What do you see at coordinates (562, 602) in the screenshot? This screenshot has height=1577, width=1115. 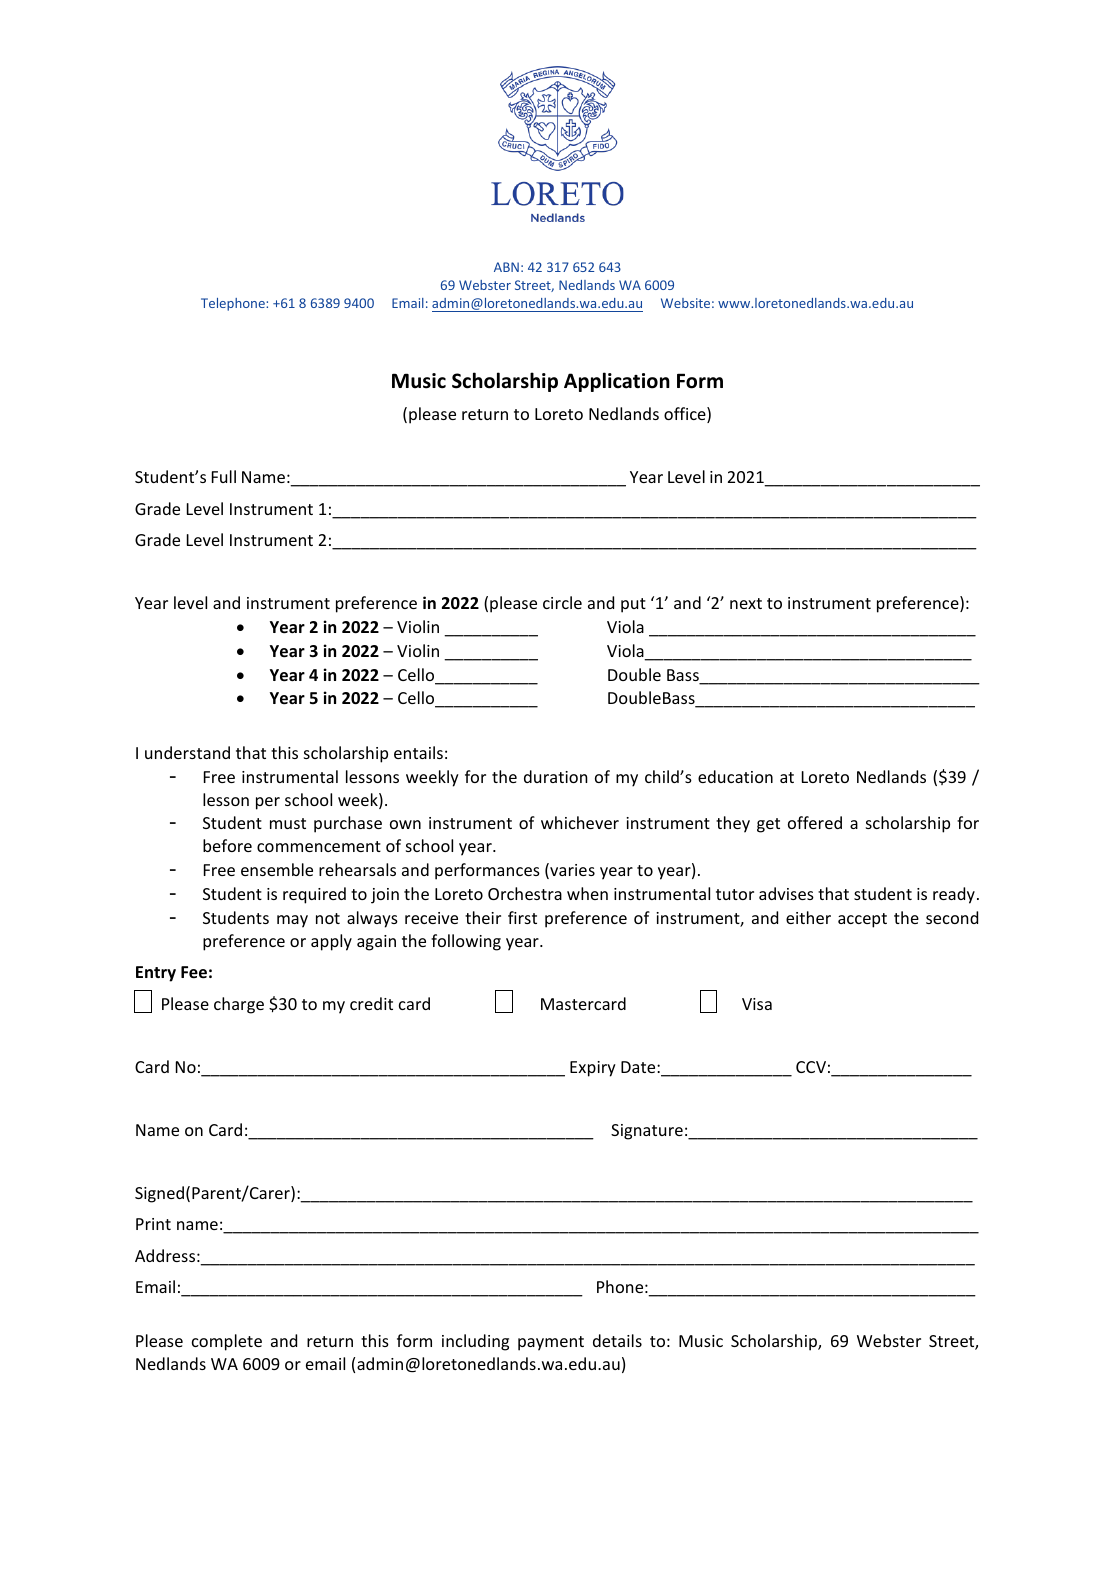 I see `circle` at bounding box center [562, 602].
